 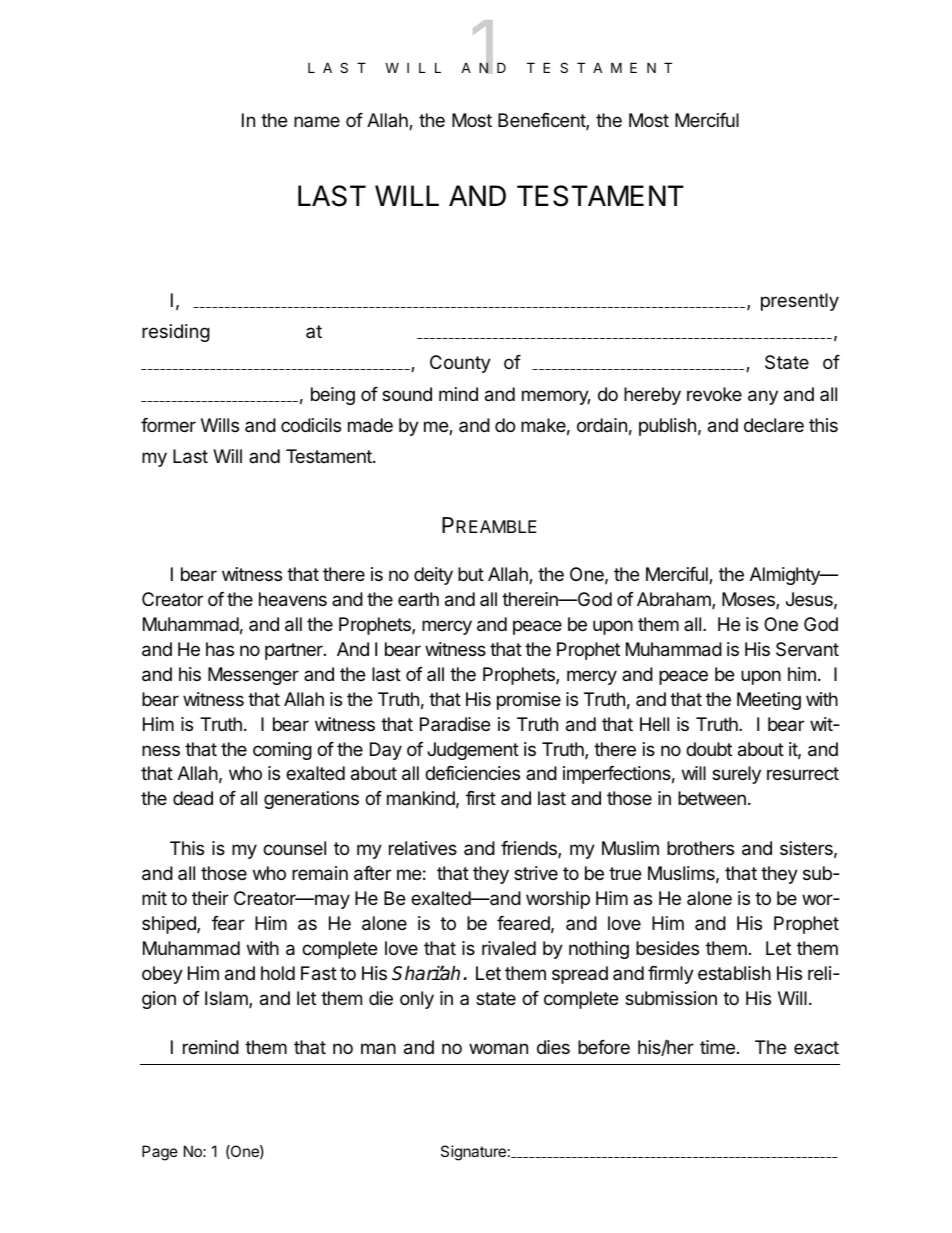 What do you see at coordinates (498, 1049) in the screenshot?
I see `woman` at bounding box center [498, 1049].
